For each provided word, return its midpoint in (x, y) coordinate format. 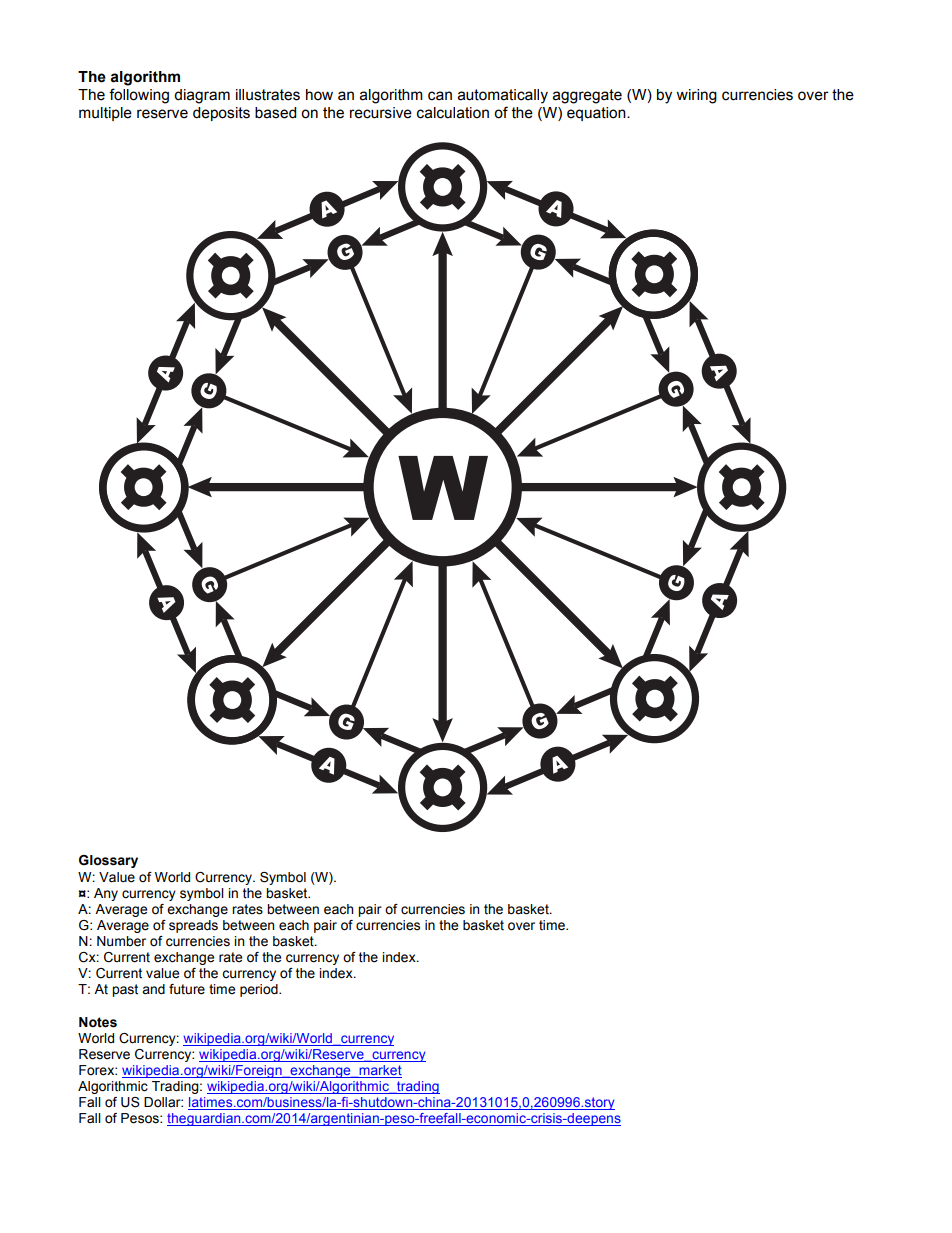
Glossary (108, 861)
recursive (381, 113)
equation (597, 114)
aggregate (587, 96)
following (139, 96)
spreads (193, 926)
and (153, 989)
